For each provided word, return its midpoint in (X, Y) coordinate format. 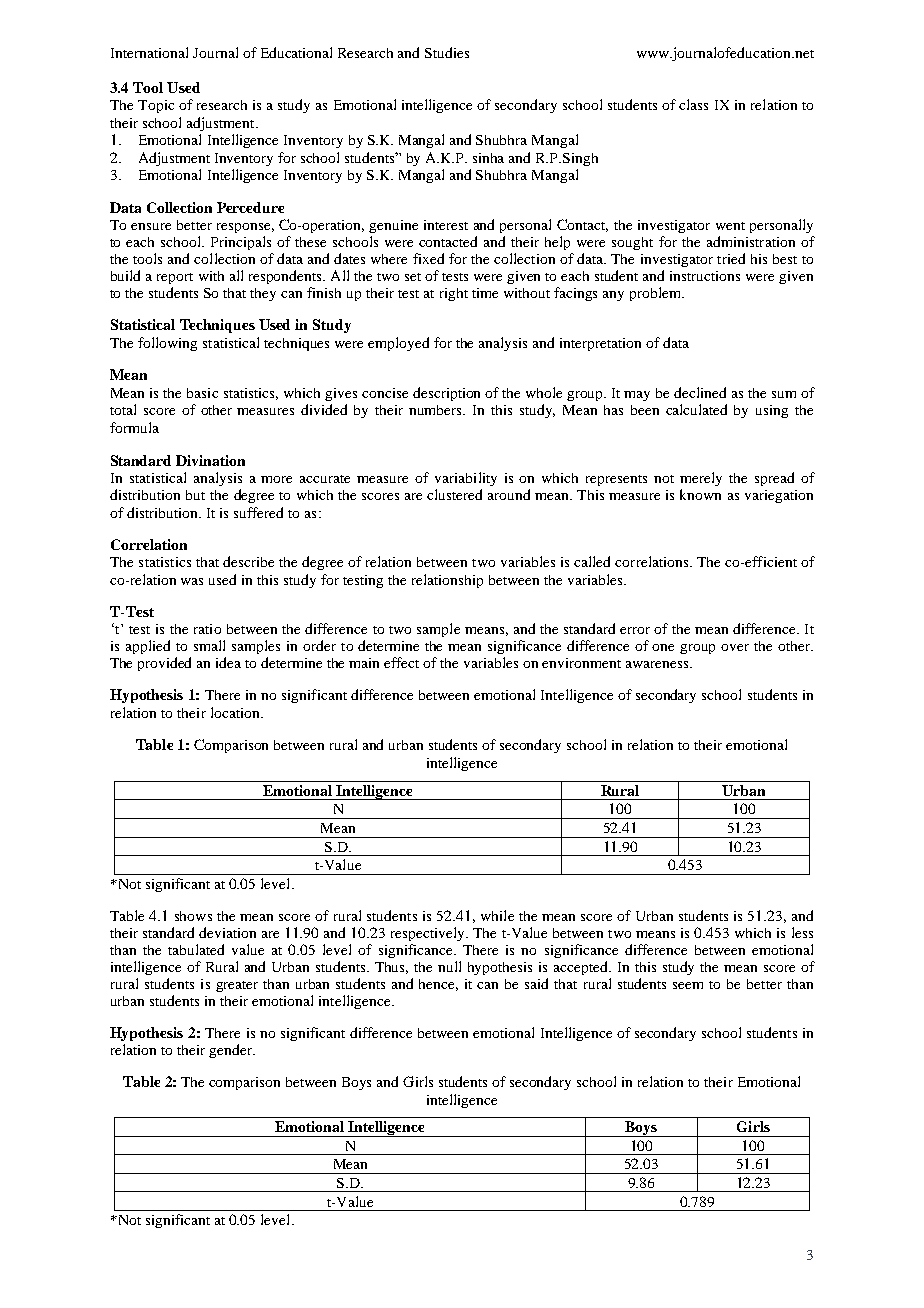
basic (202, 393)
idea (228, 662)
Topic (156, 106)
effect (401, 662)
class (693, 104)
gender (231, 1051)
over (735, 647)
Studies (447, 52)
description (446, 394)
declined (700, 392)
